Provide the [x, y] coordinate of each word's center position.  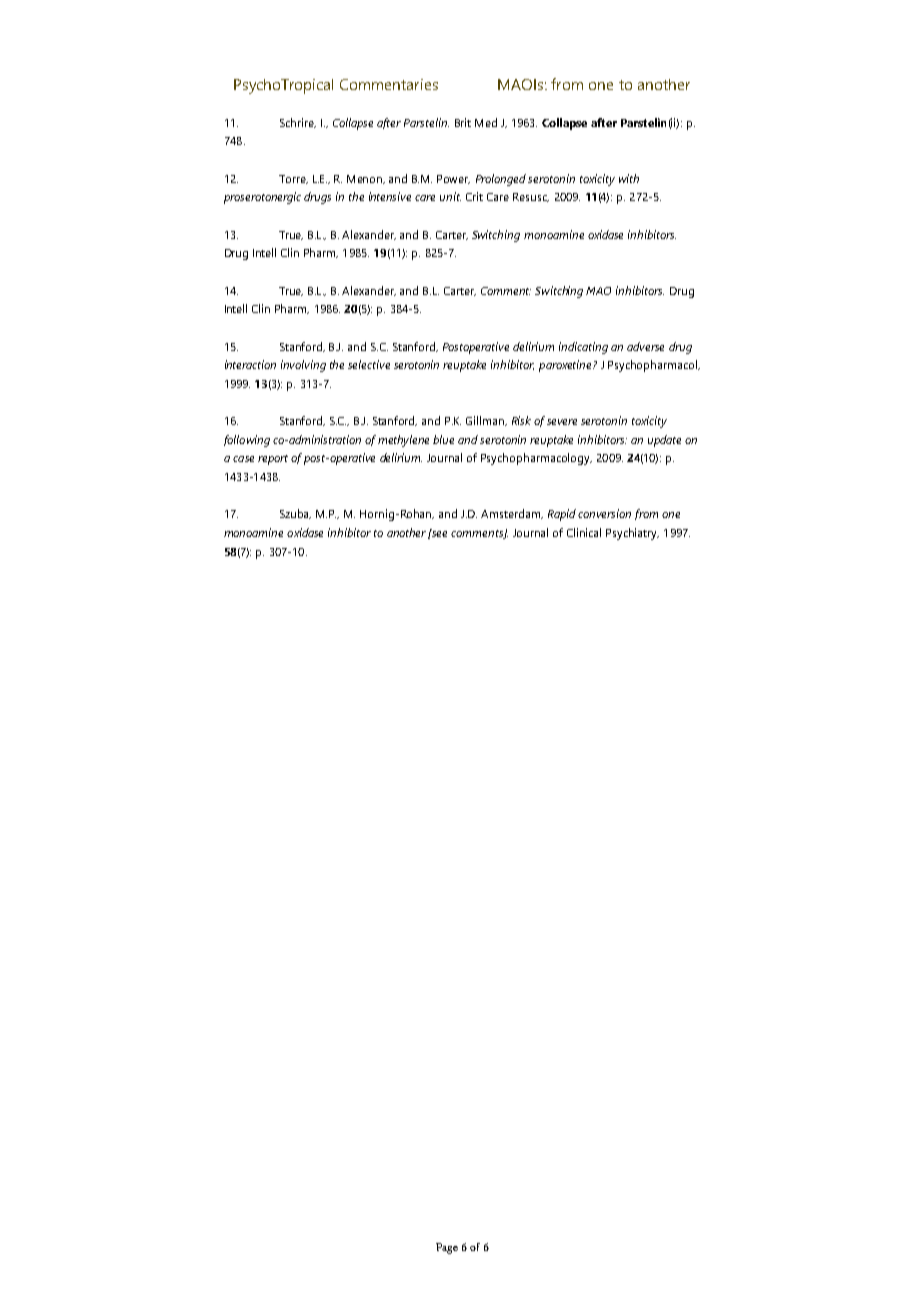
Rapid [562, 515]
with [629, 178]
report [273, 460]
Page [447, 1248]
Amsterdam [512, 514]
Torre [293, 179]
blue [443, 439]
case [243, 459]
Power [453, 179]
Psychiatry [632, 534]
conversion [604, 513]
